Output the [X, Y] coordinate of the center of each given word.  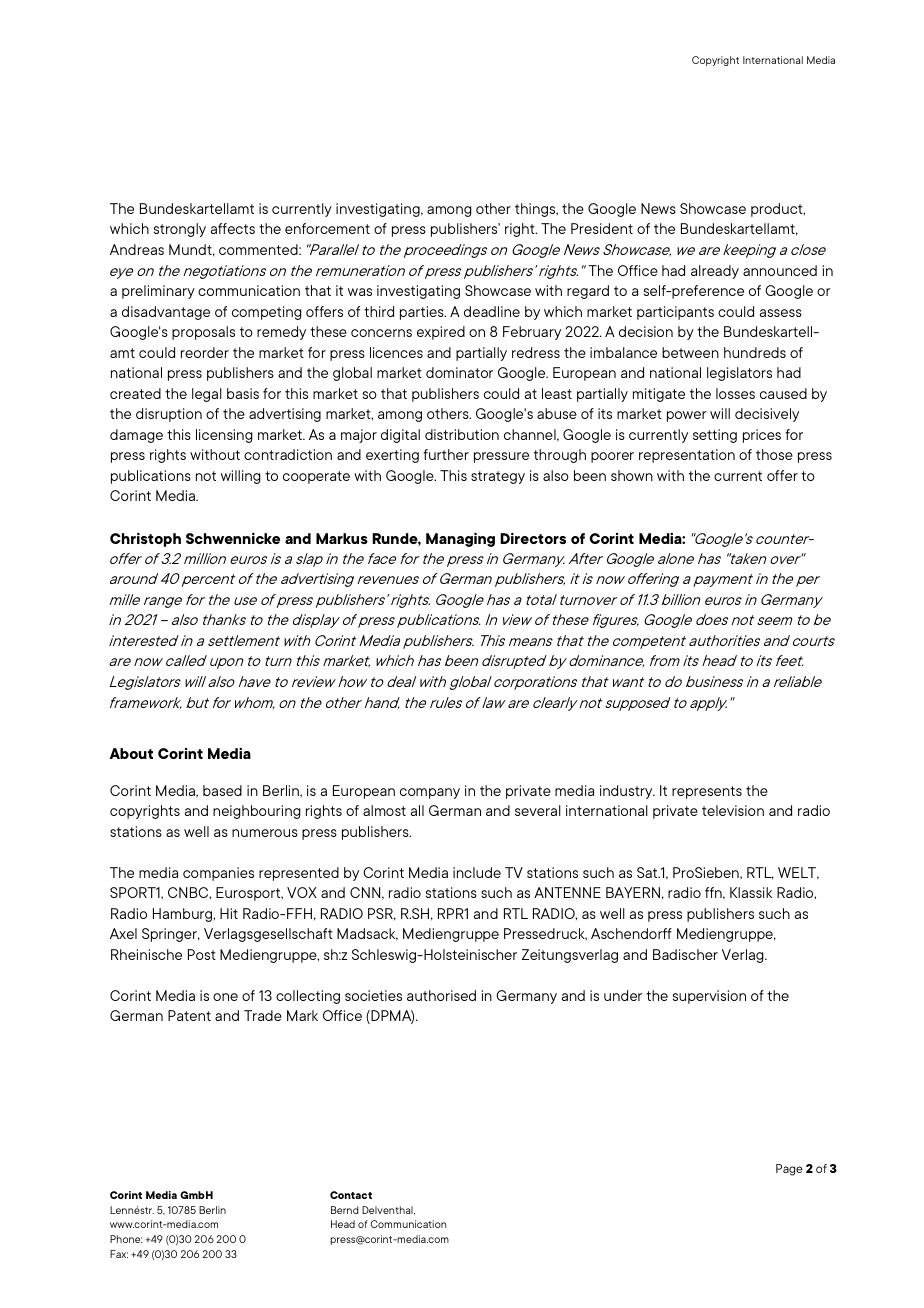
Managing [460, 539]
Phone [126, 1239]
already [715, 272]
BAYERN [633, 892]
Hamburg [183, 915]
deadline [492, 311]
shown [632, 475]
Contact [351, 1195]
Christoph [145, 540]
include [477, 872]
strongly [180, 230]
